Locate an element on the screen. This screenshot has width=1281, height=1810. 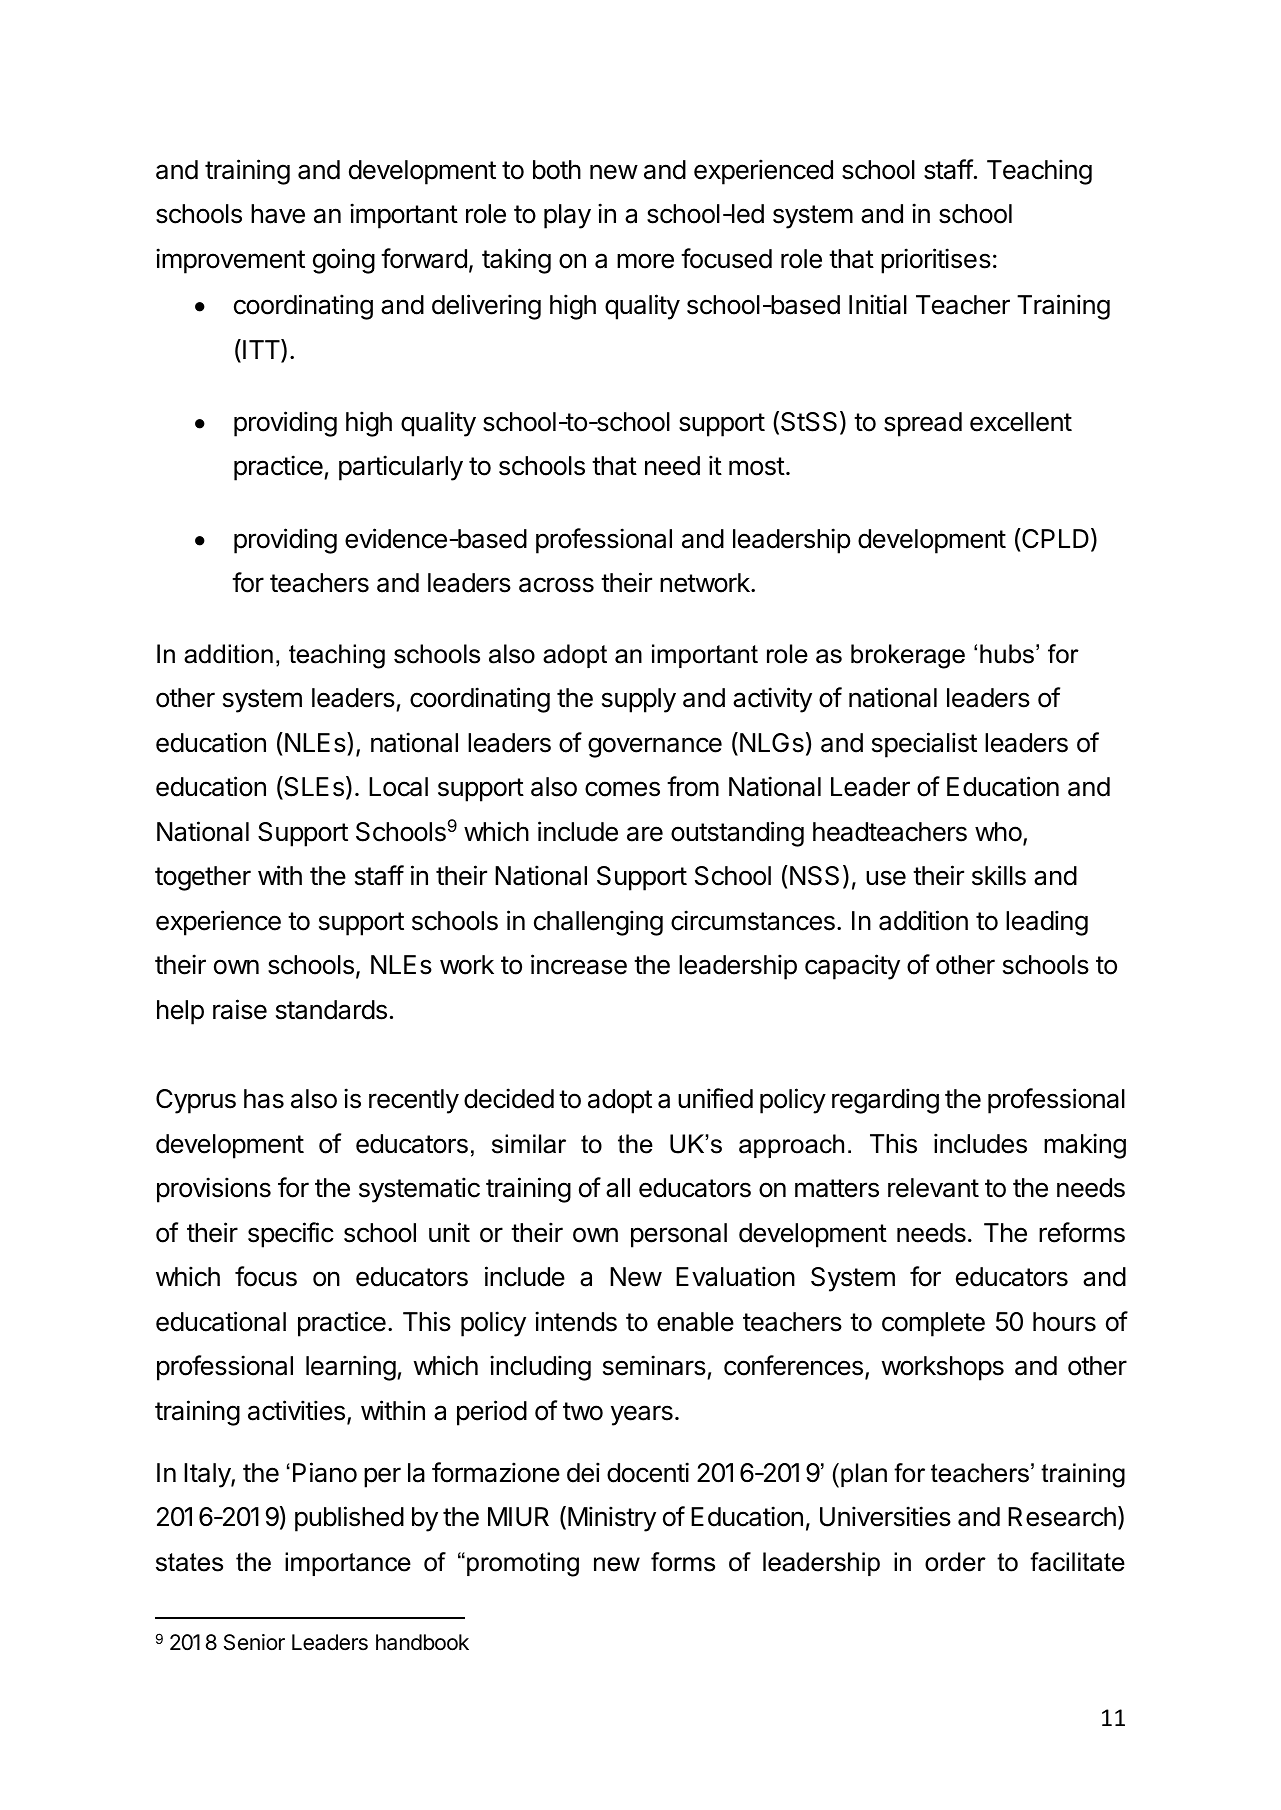
Senior is located at coordinates (254, 1642).
